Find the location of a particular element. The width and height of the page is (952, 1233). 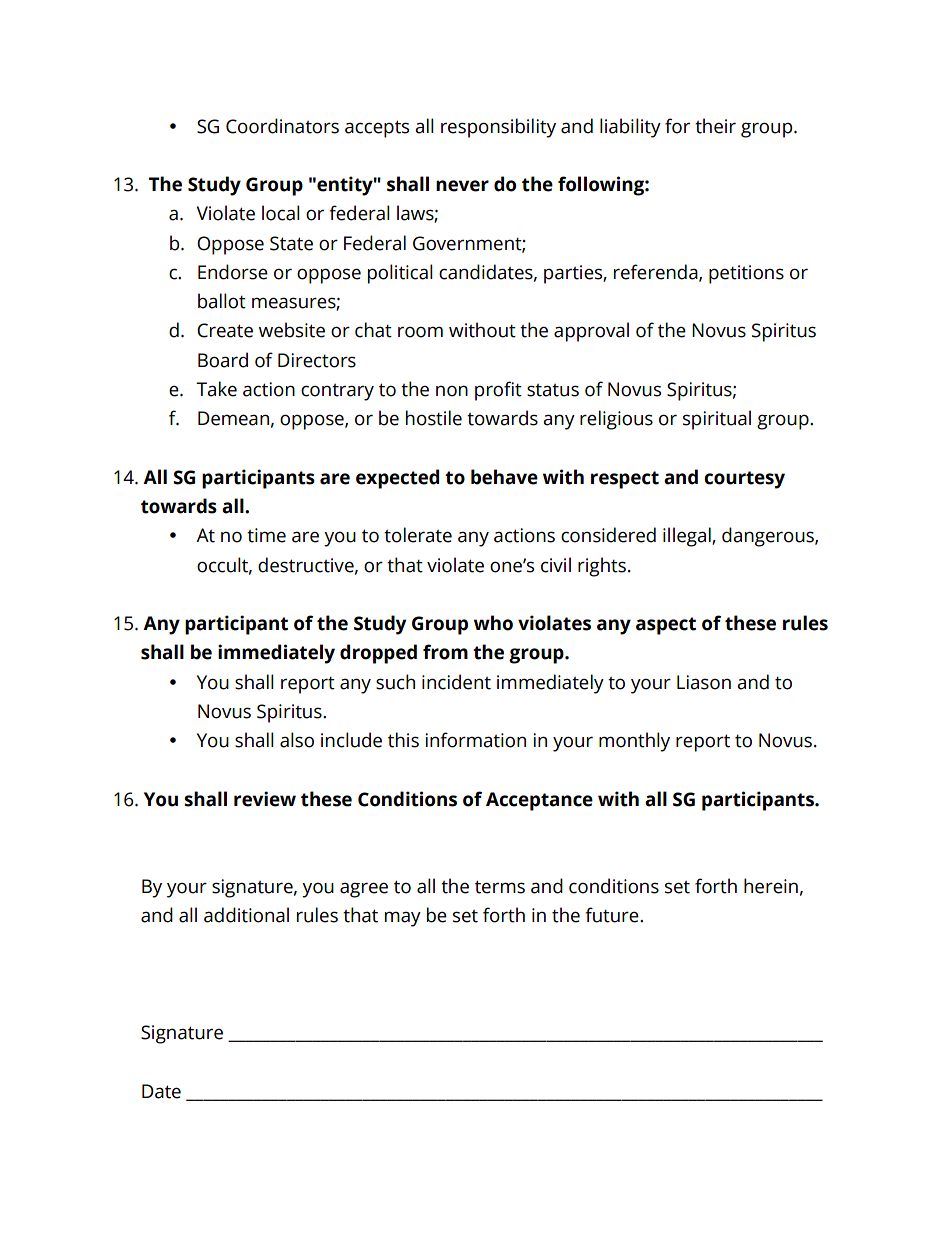

time is located at coordinates (266, 535).
